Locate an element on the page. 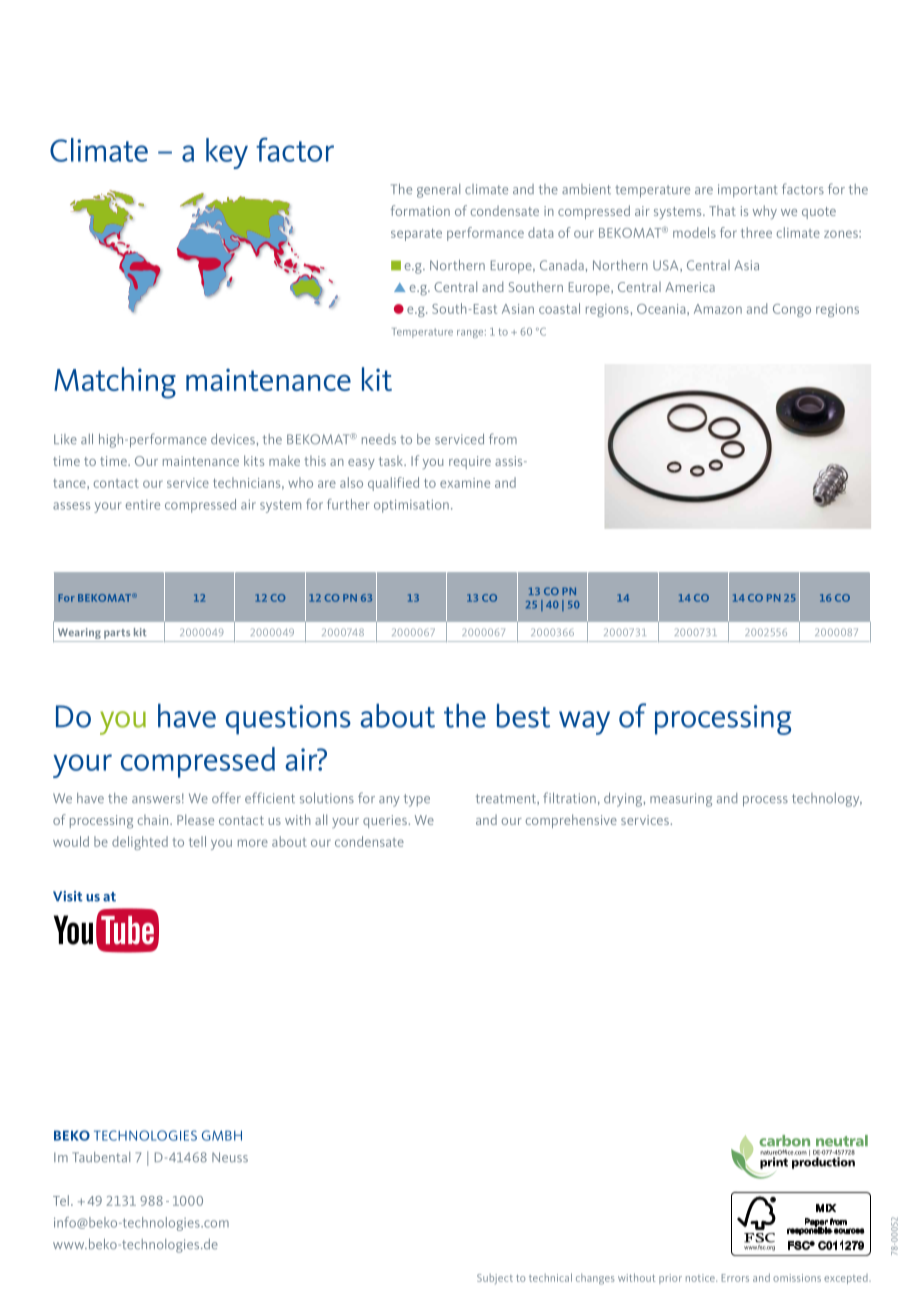  delighted is located at coordinates (140, 843).
